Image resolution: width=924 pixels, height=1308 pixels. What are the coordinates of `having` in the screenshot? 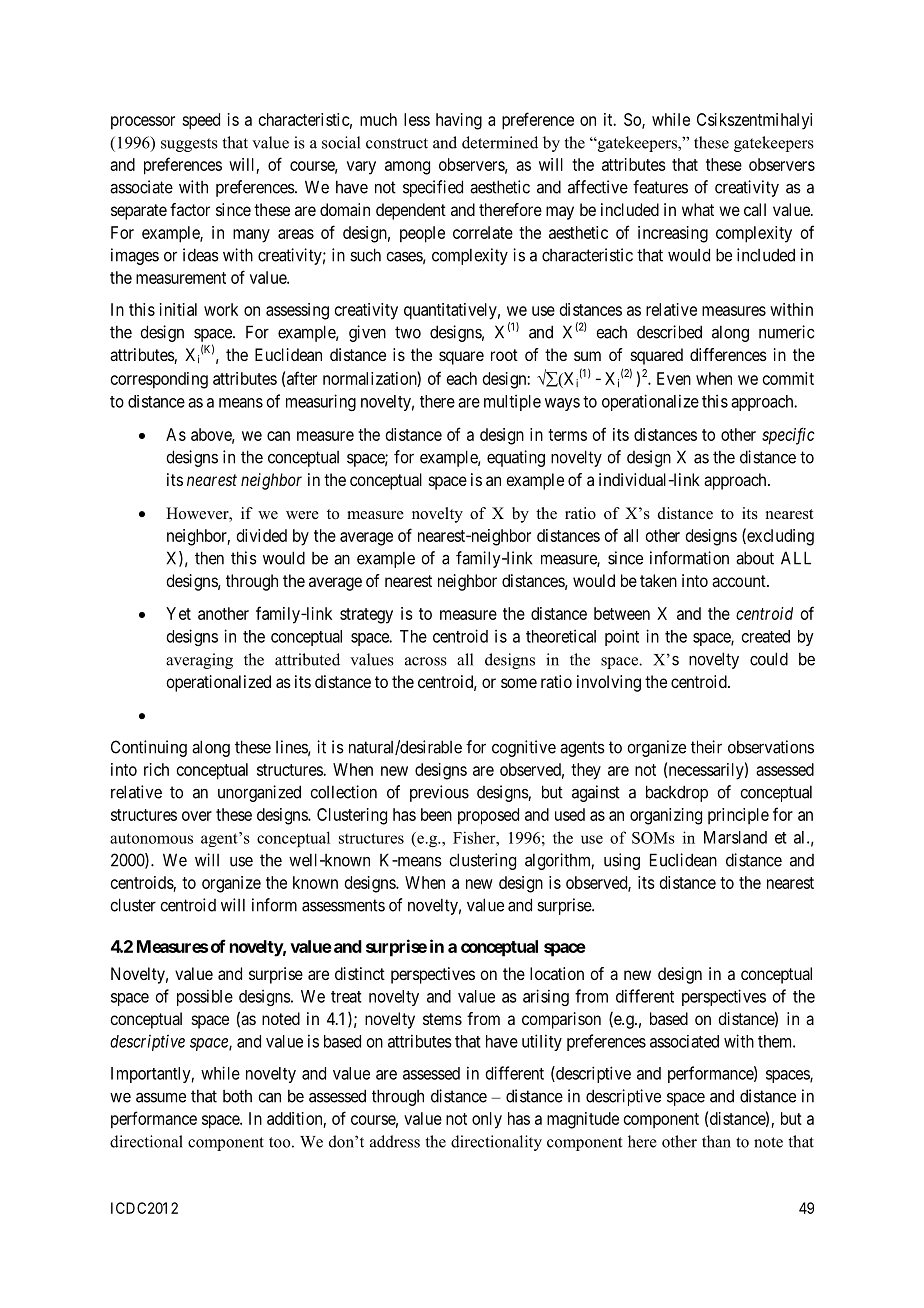 It's located at (459, 121).
